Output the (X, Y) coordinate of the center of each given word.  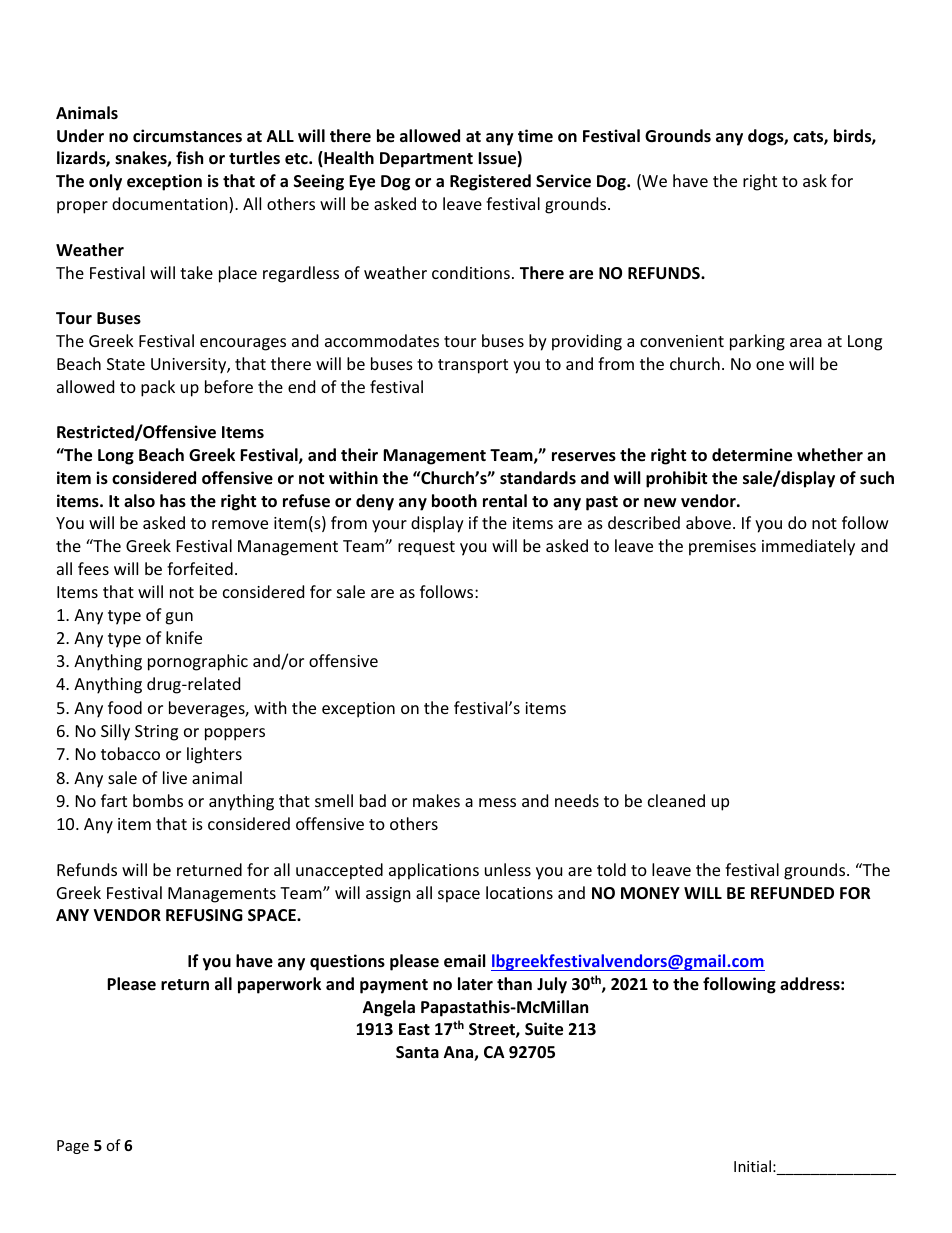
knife (184, 637)
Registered (490, 182)
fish (189, 157)
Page (73, 1147)
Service (563, 181)
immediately (808, 547)
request (426, 548)
